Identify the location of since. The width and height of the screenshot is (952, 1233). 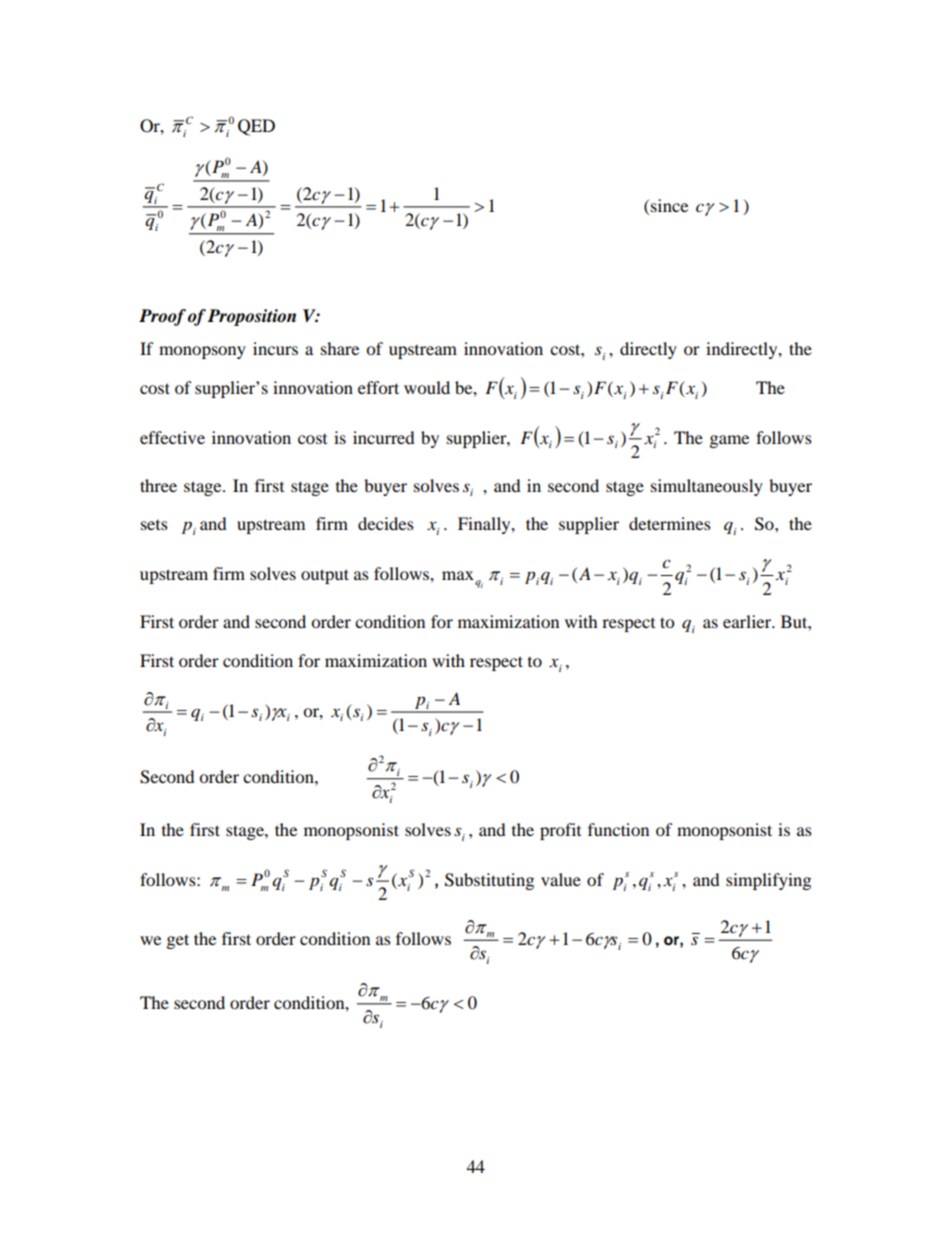
(669, 205).
